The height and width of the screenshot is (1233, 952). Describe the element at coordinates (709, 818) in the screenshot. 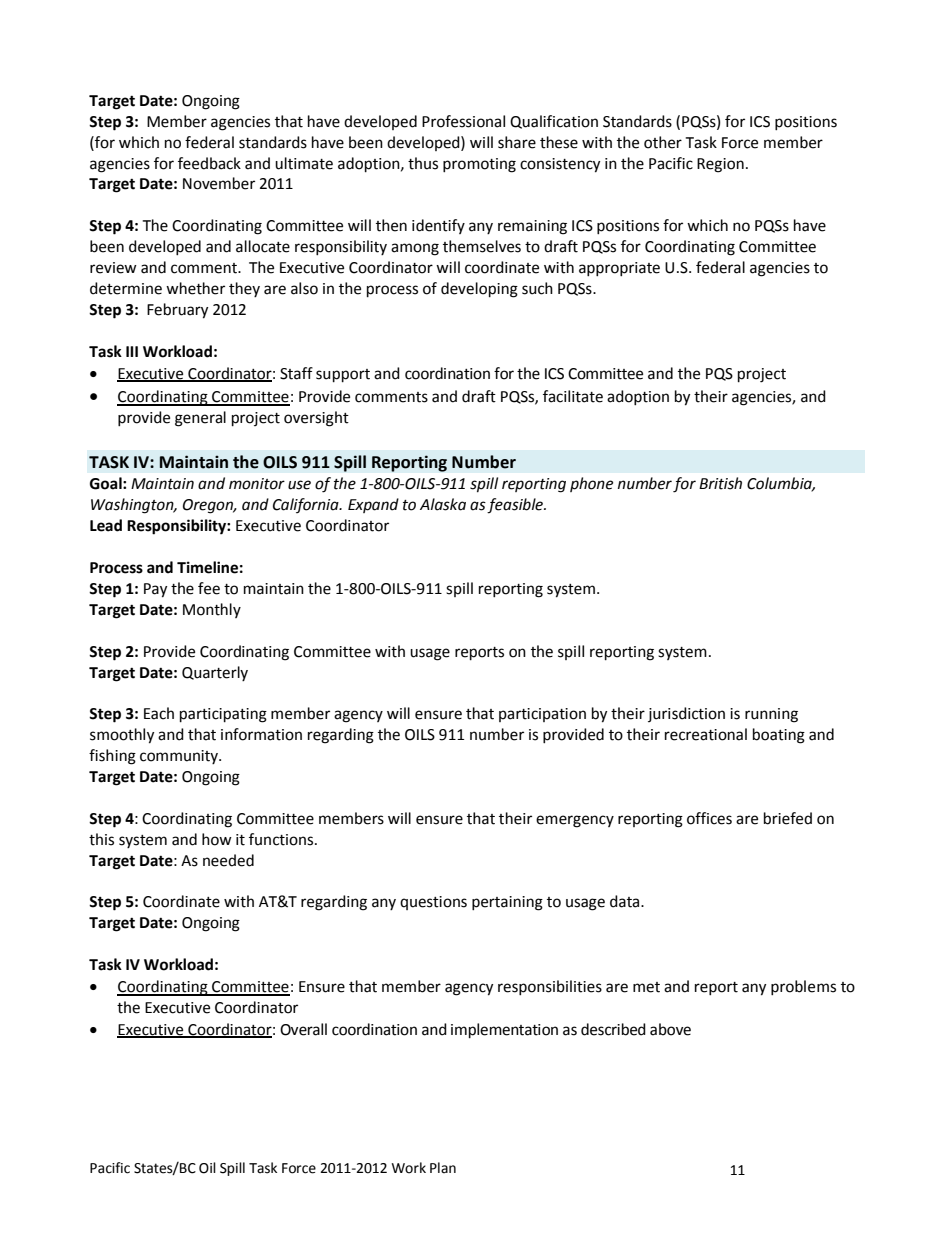

I see `offices` at that location.
